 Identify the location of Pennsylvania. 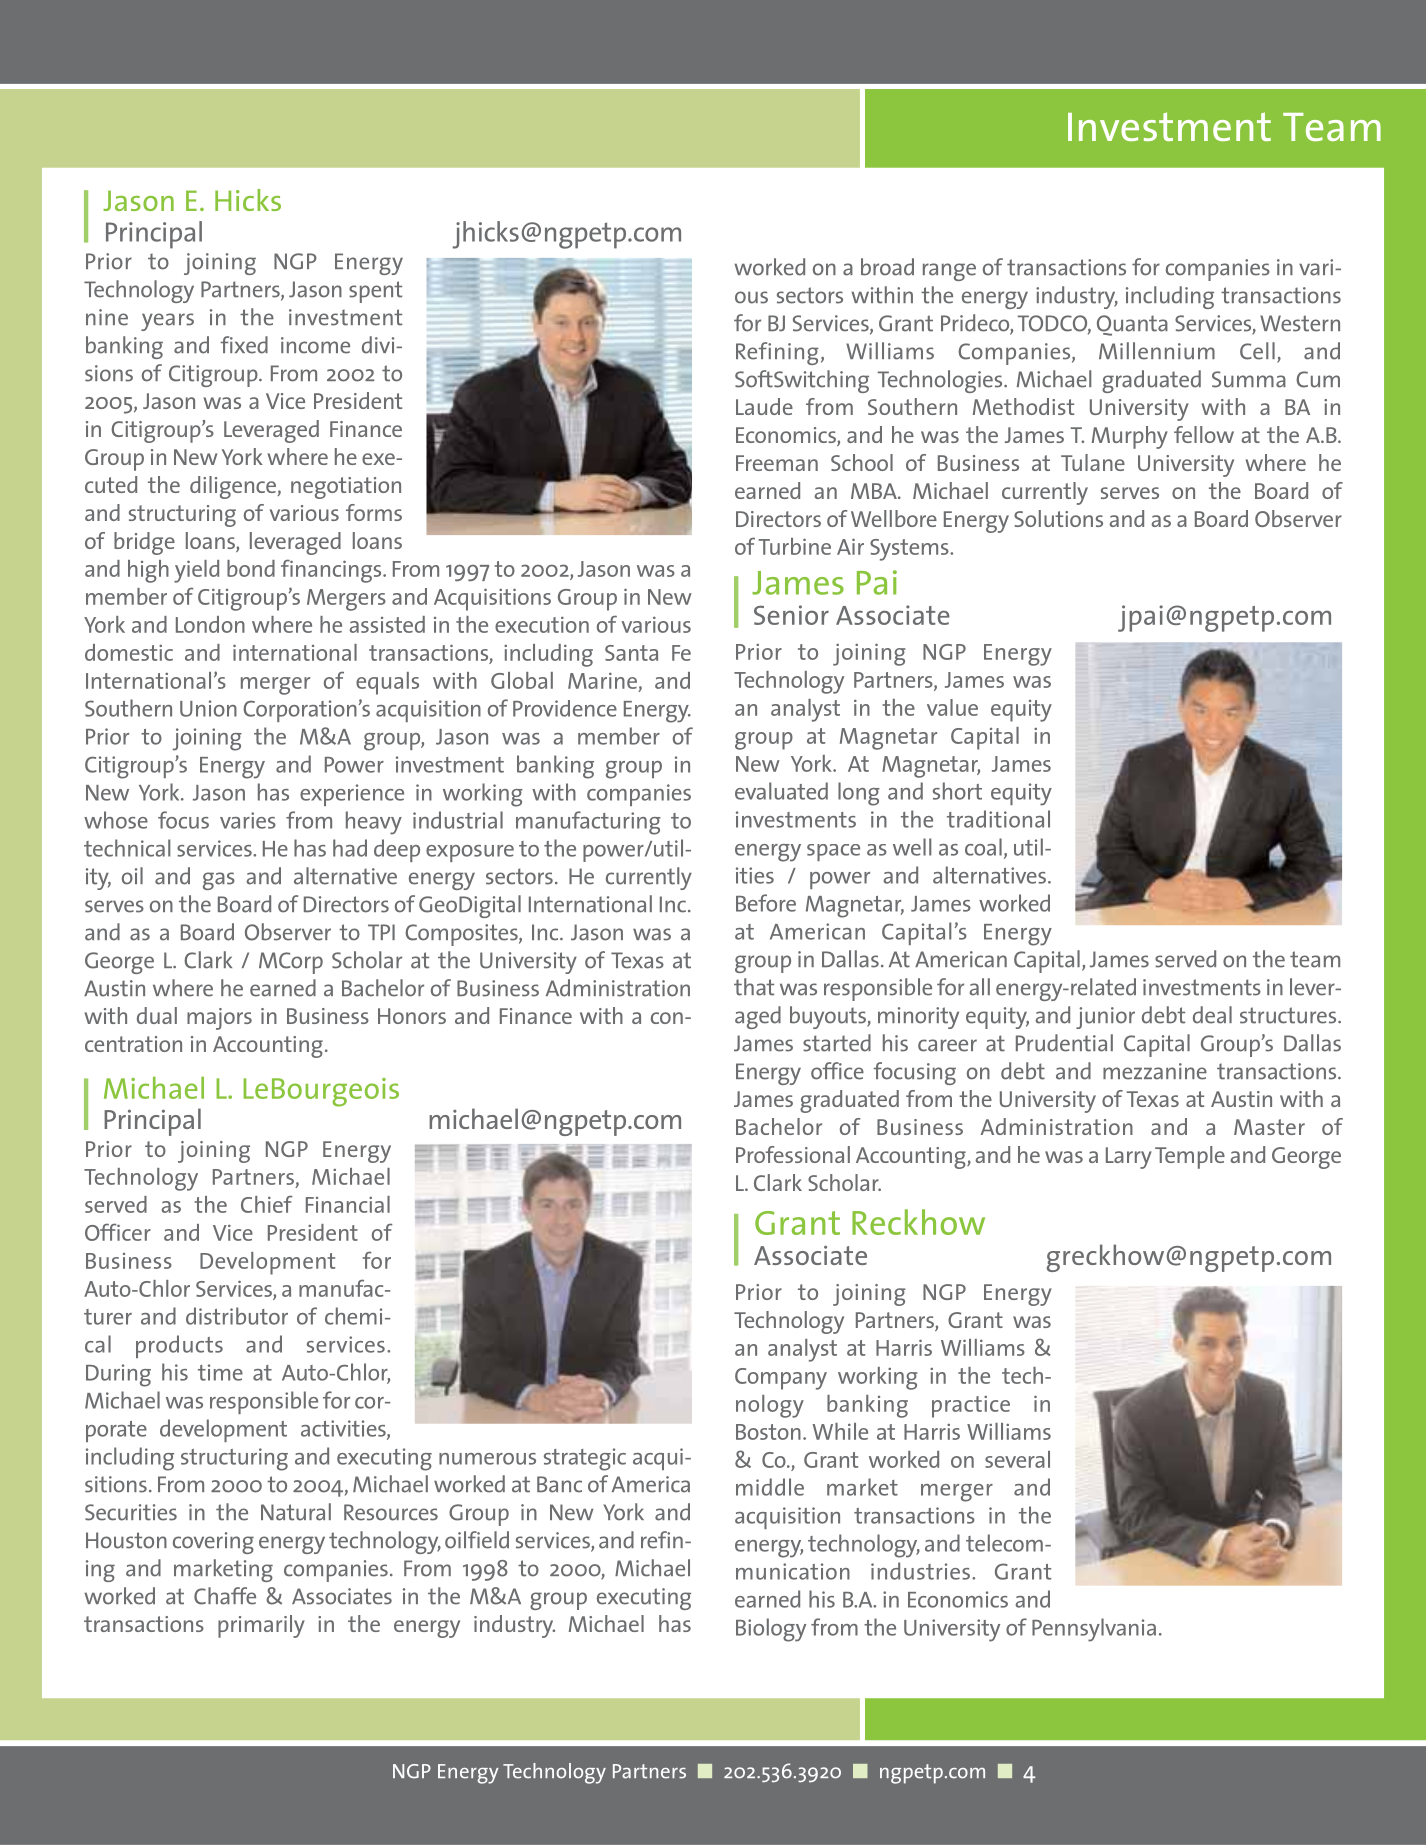
(1094, 1630).
